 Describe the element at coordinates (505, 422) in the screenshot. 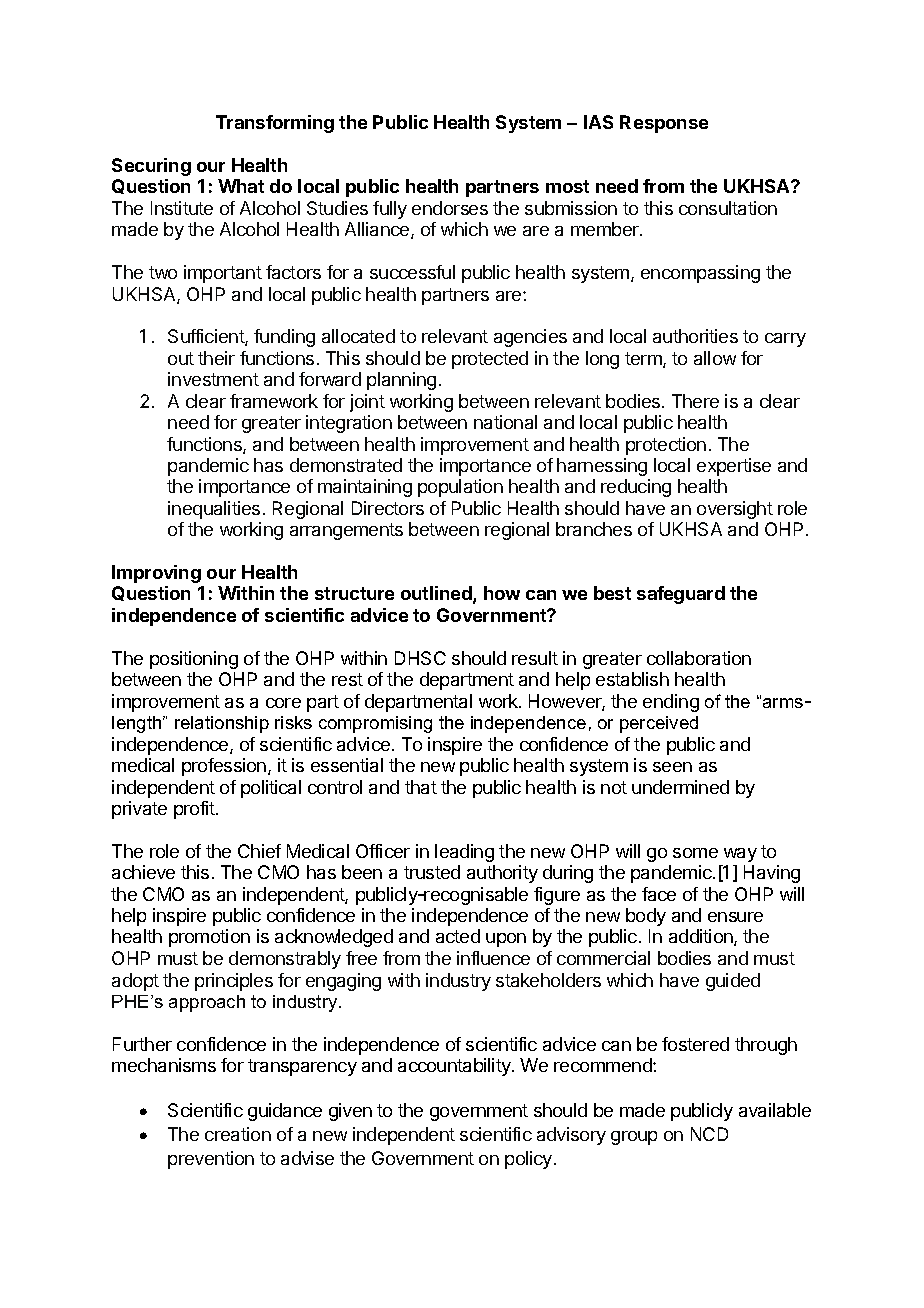

I see `national` at that location.
